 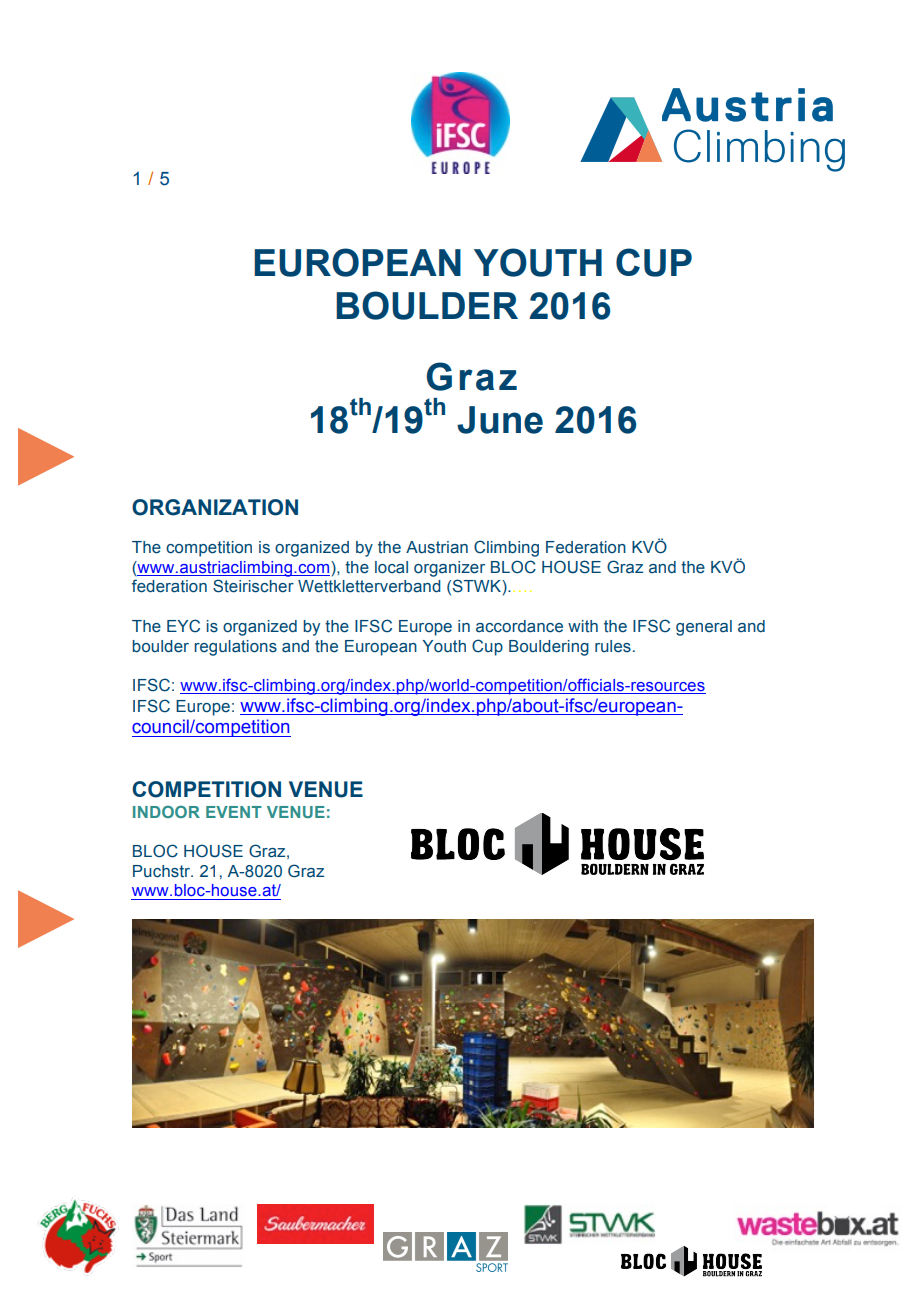 What do you see at coordinates (234, 812) in the screenshot?
I see `EVENT` at bounding box center [234, 812].
